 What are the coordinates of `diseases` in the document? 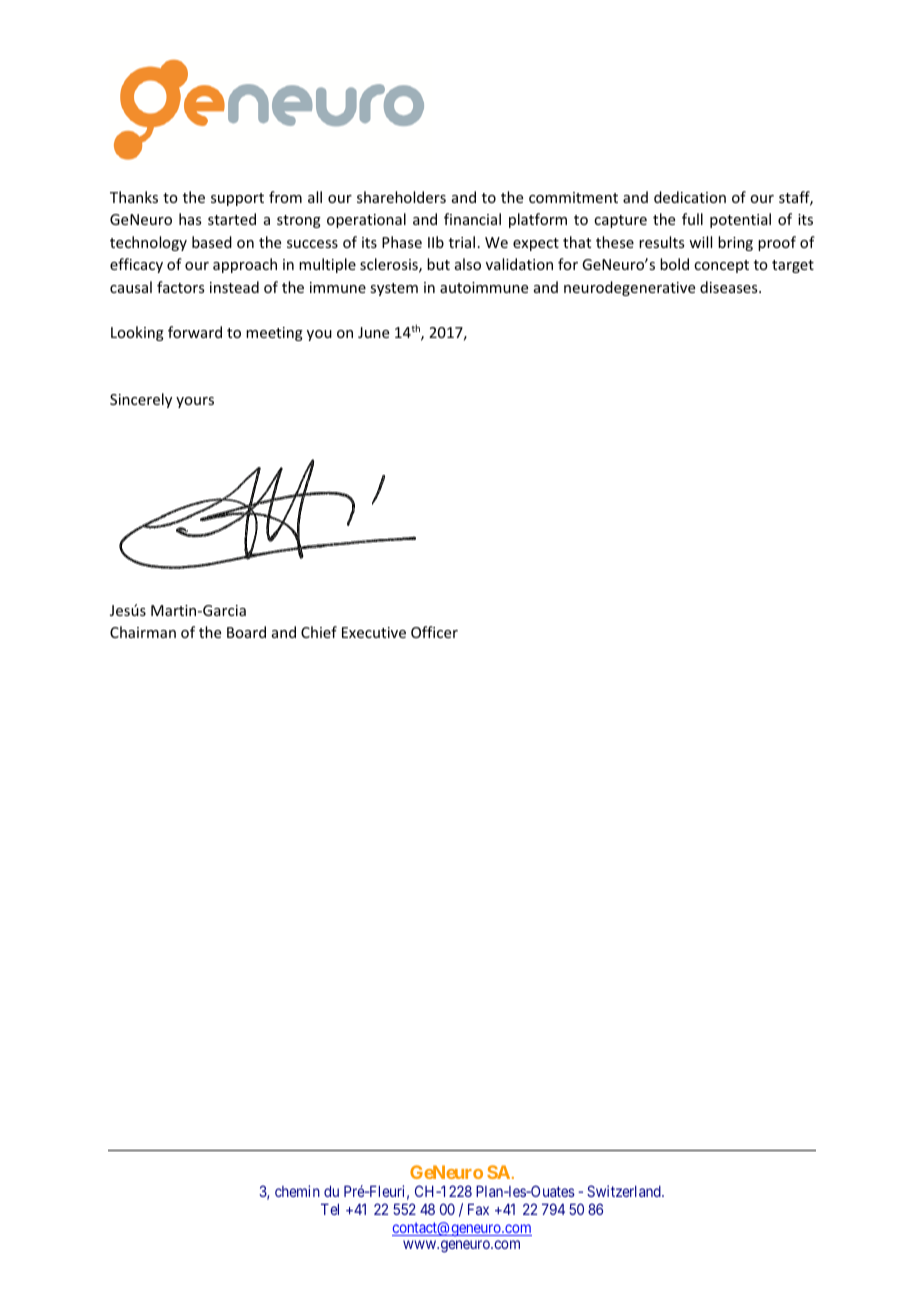 It's located at (730, 287).
